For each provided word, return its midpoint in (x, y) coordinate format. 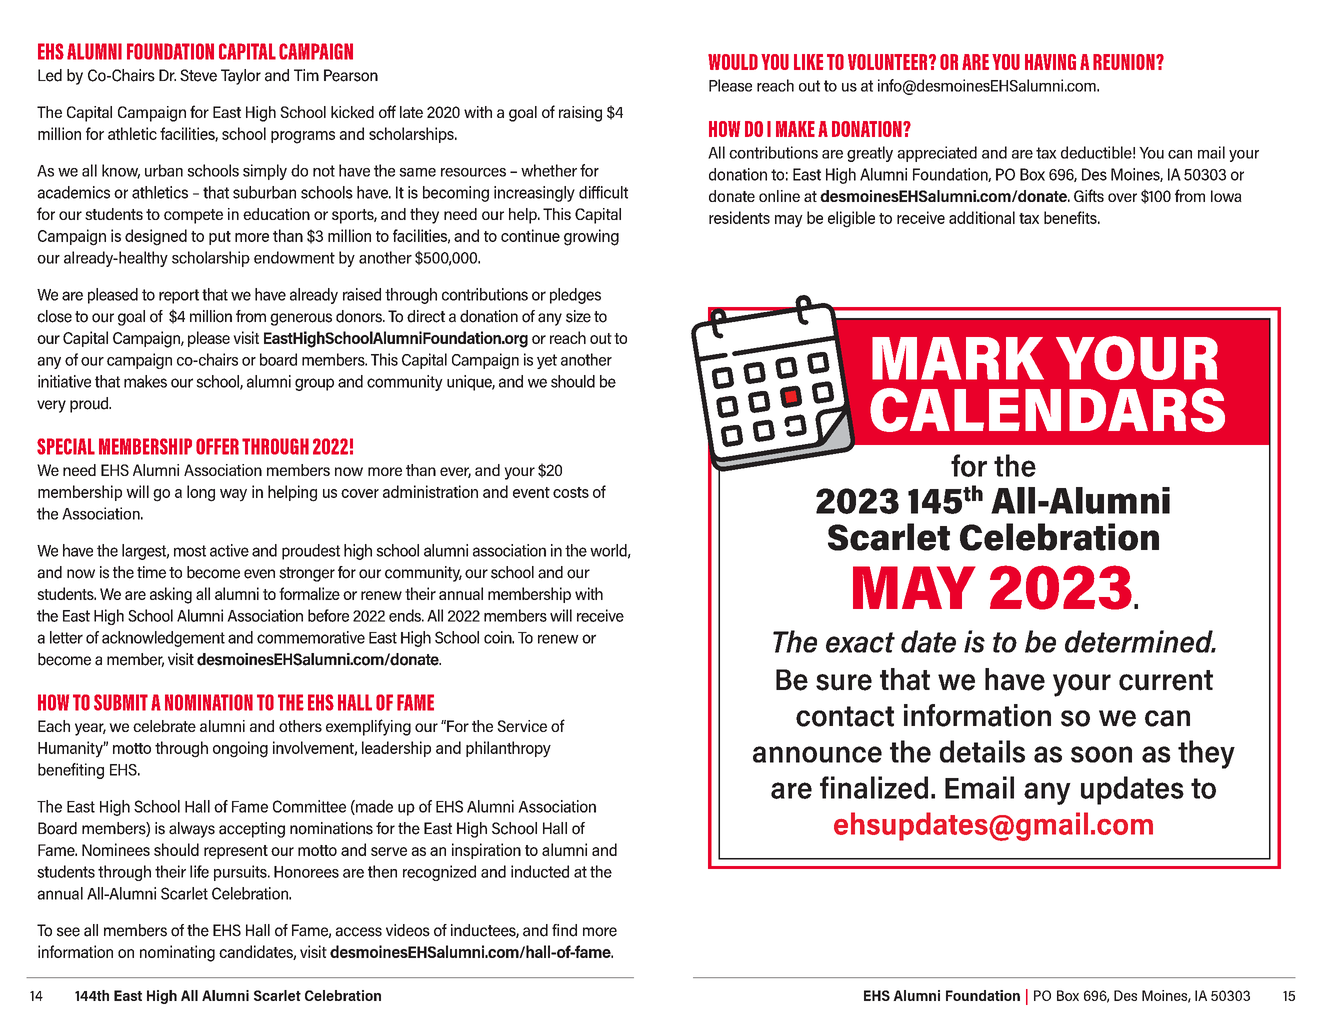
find (564, 930)
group (314, 384)
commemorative (311, 637)
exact (860, 642)
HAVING (1050, 62)
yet (547, 361)
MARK (958, 358)
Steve (198, 75)
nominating (177, 953)
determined (1140, 641)
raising (580, 114)
